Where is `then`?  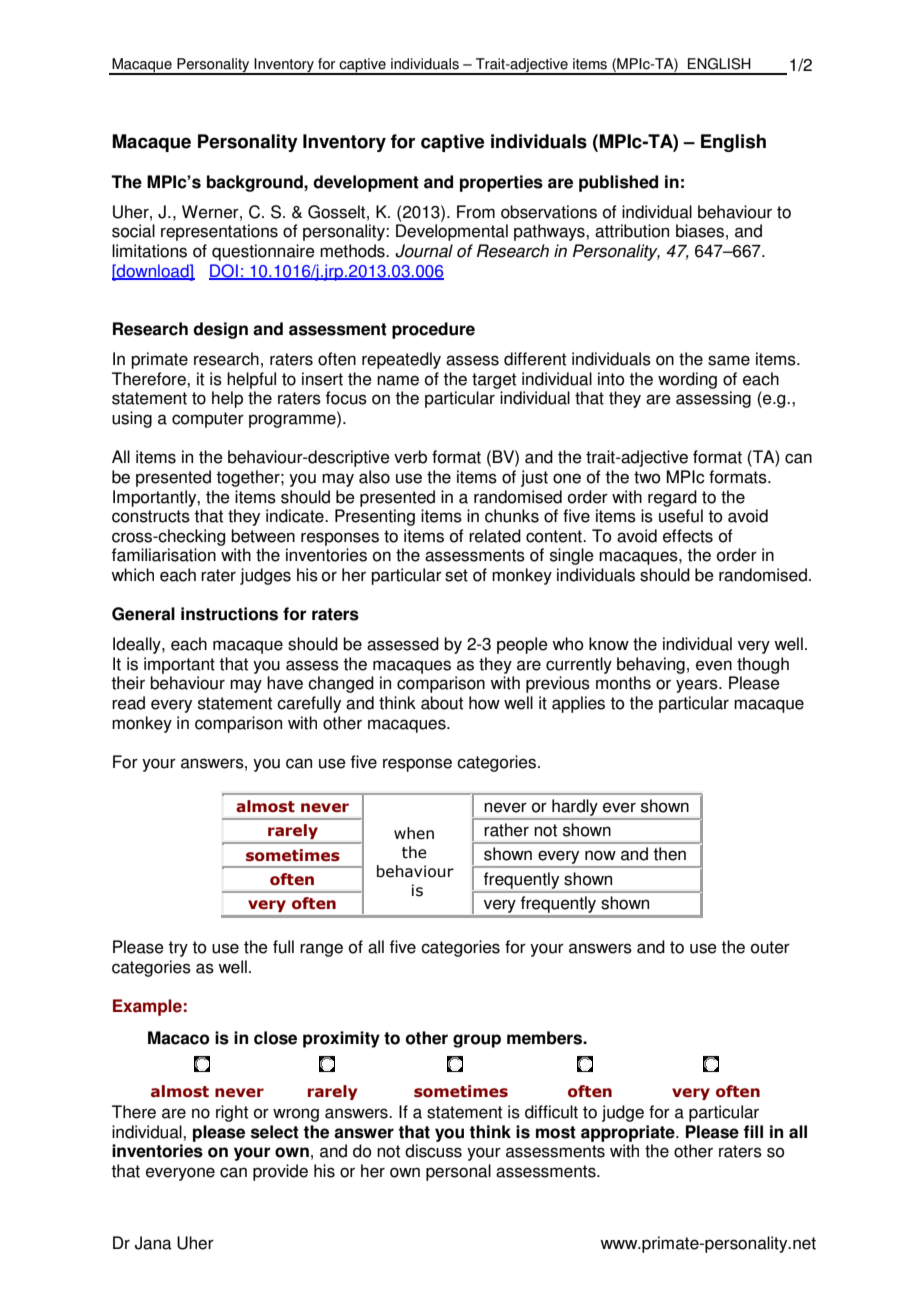
then is located at coordinates (669, 854).
